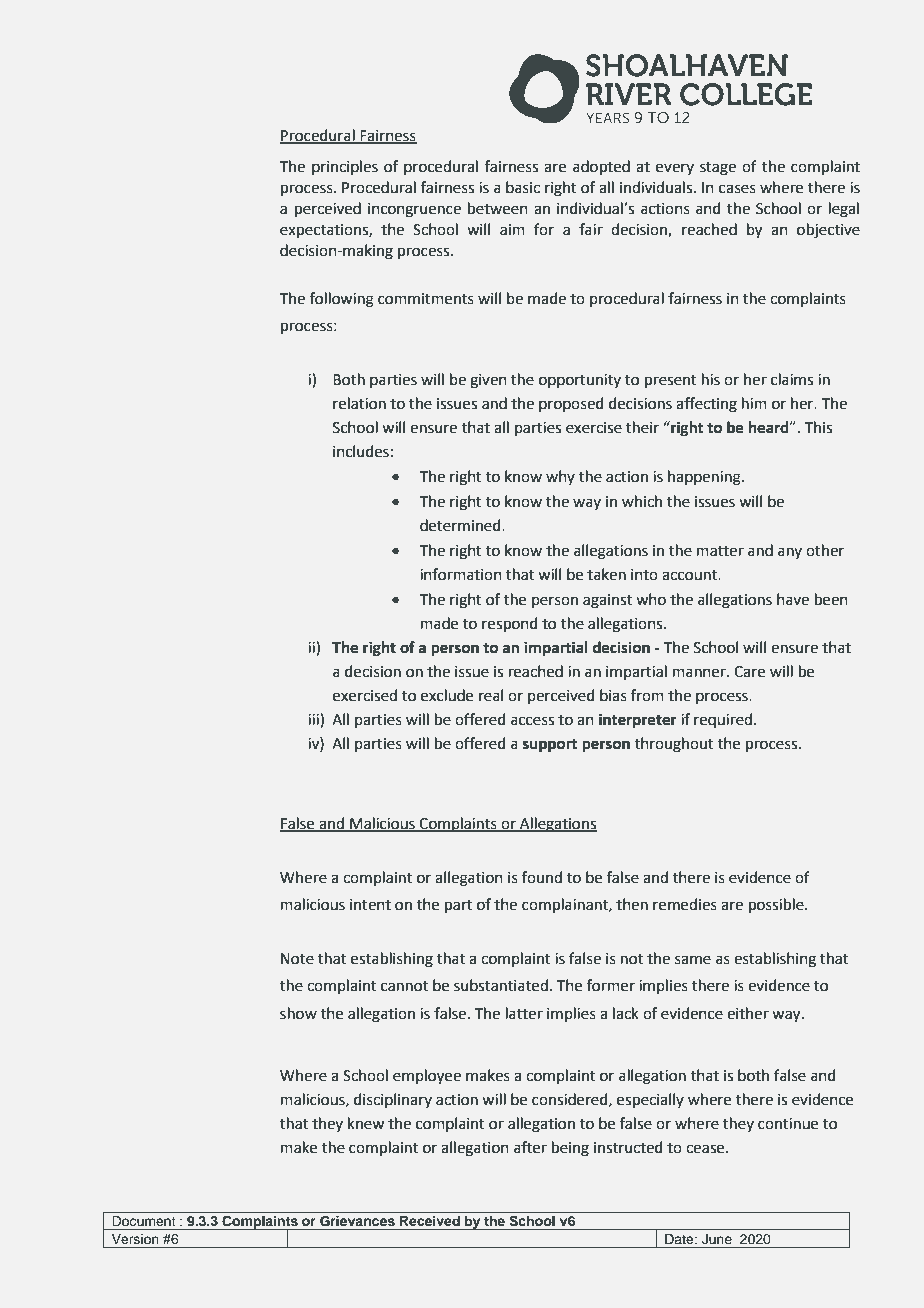 The image size is (924, 1308). I want to click on cases, so click(737, 189).
